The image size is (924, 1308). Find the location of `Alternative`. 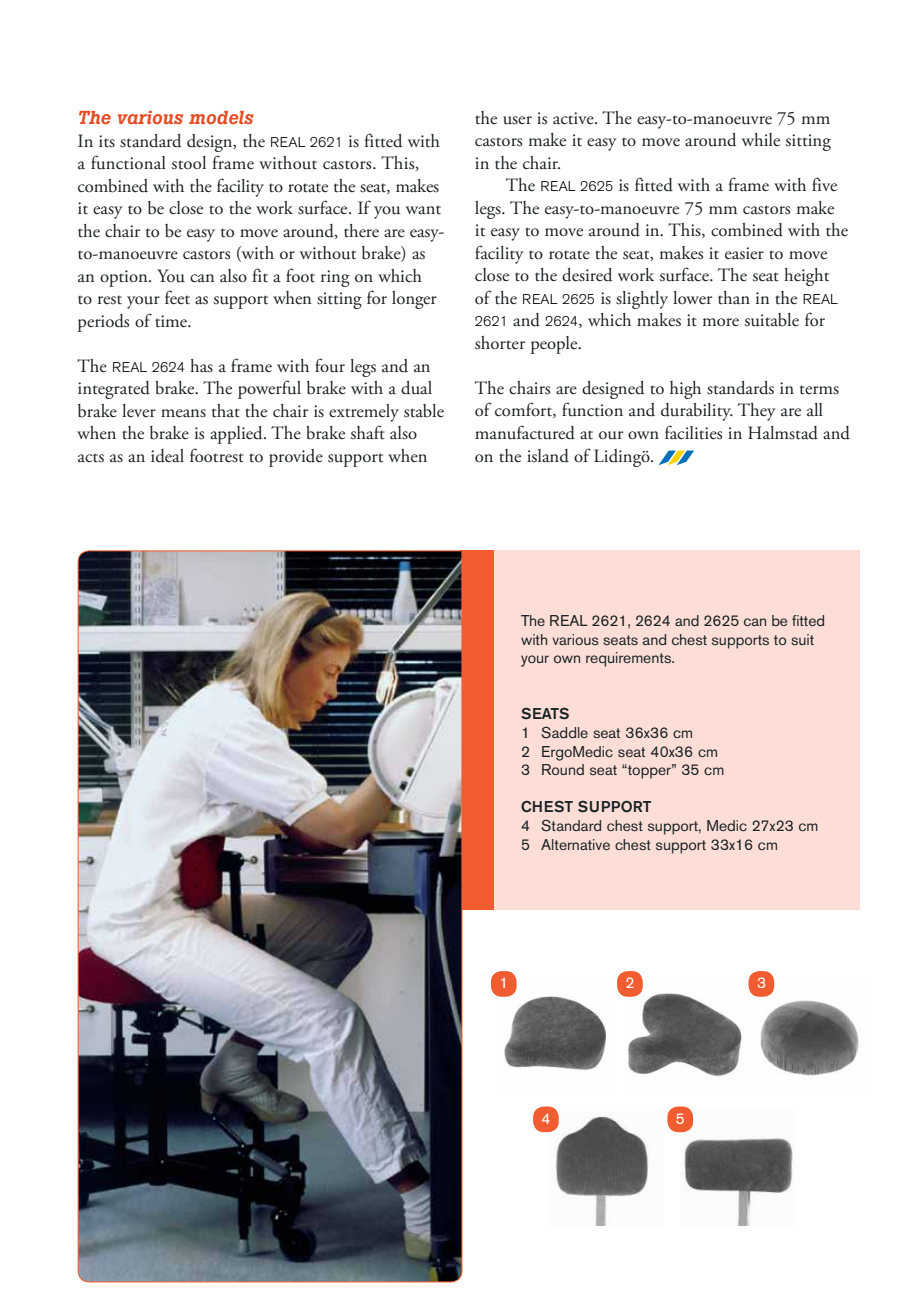

Alternative is located at coordinates (575, 844).
